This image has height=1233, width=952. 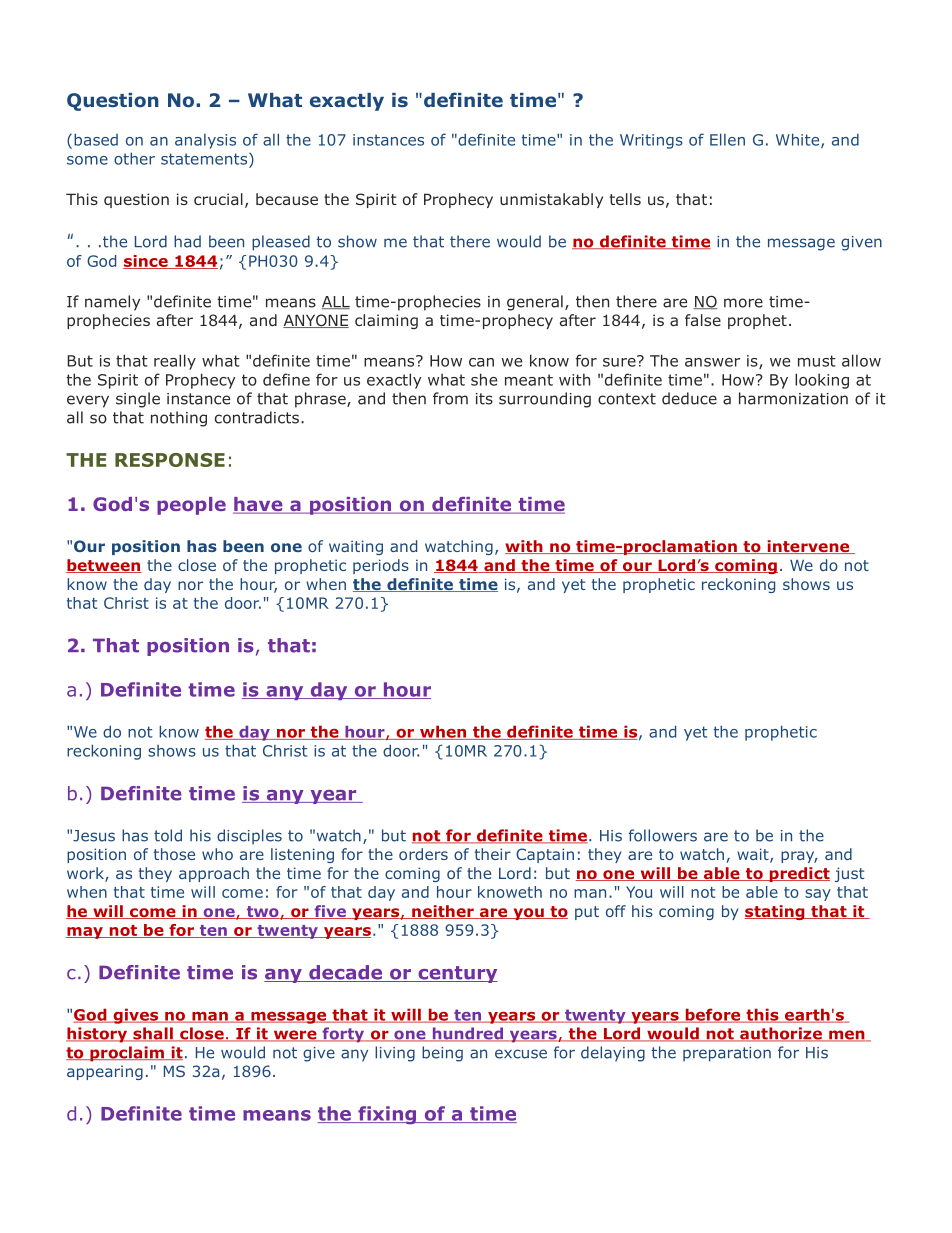 What do you see at coordinates (551, 200) in the image?
I see `unmistakably` at bounding box center [551, 200].
